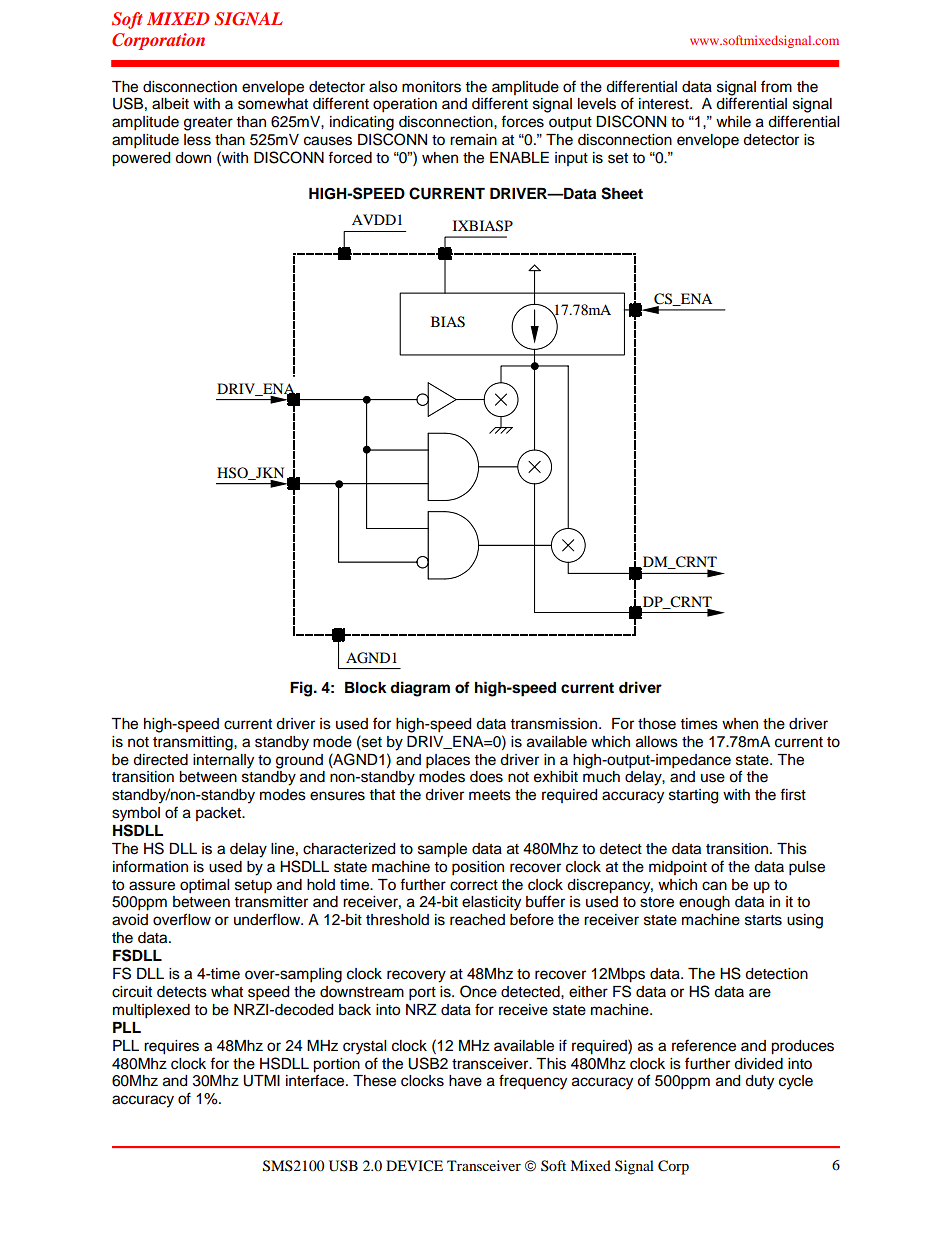  What do you see at coordinates (208, 124) in the page?
I see `greater` at bounding box center [208, 124].
